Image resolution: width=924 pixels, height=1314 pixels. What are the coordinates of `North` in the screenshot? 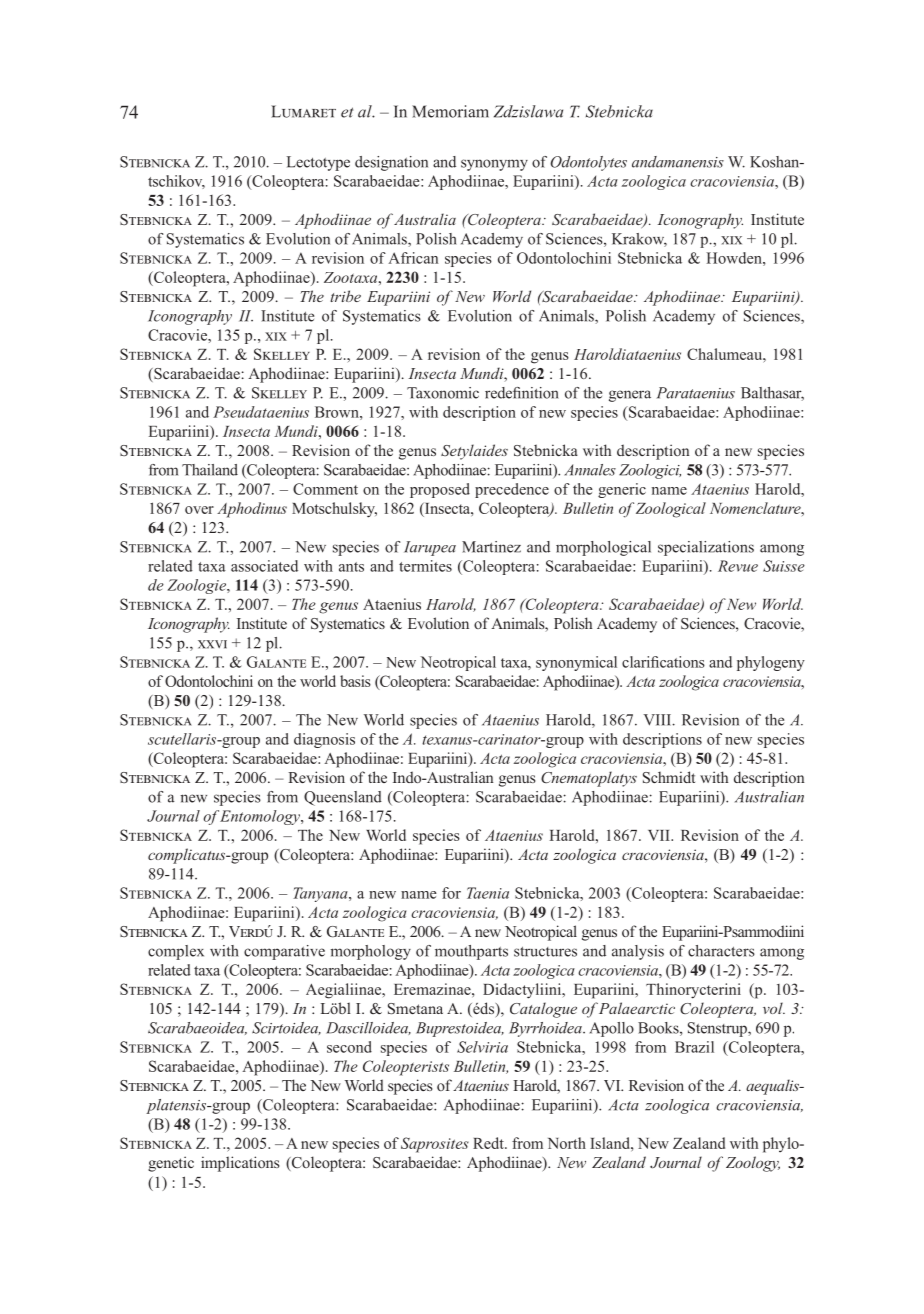 It's located at (567, 1143).
